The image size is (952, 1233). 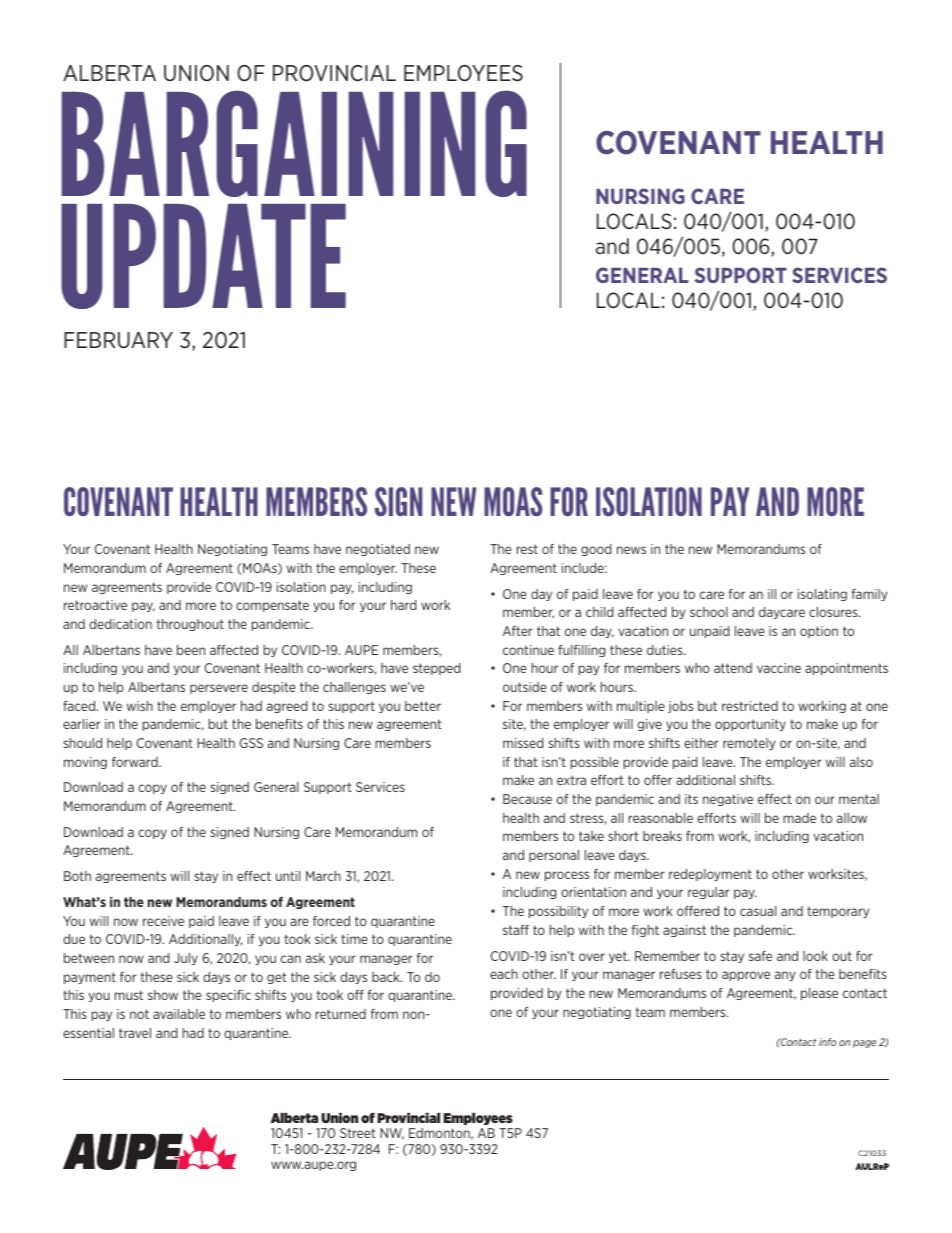 What do you see at coordinates (203, 256) in the page?
I see `UPDATE` at bounding box center [203, 256].
